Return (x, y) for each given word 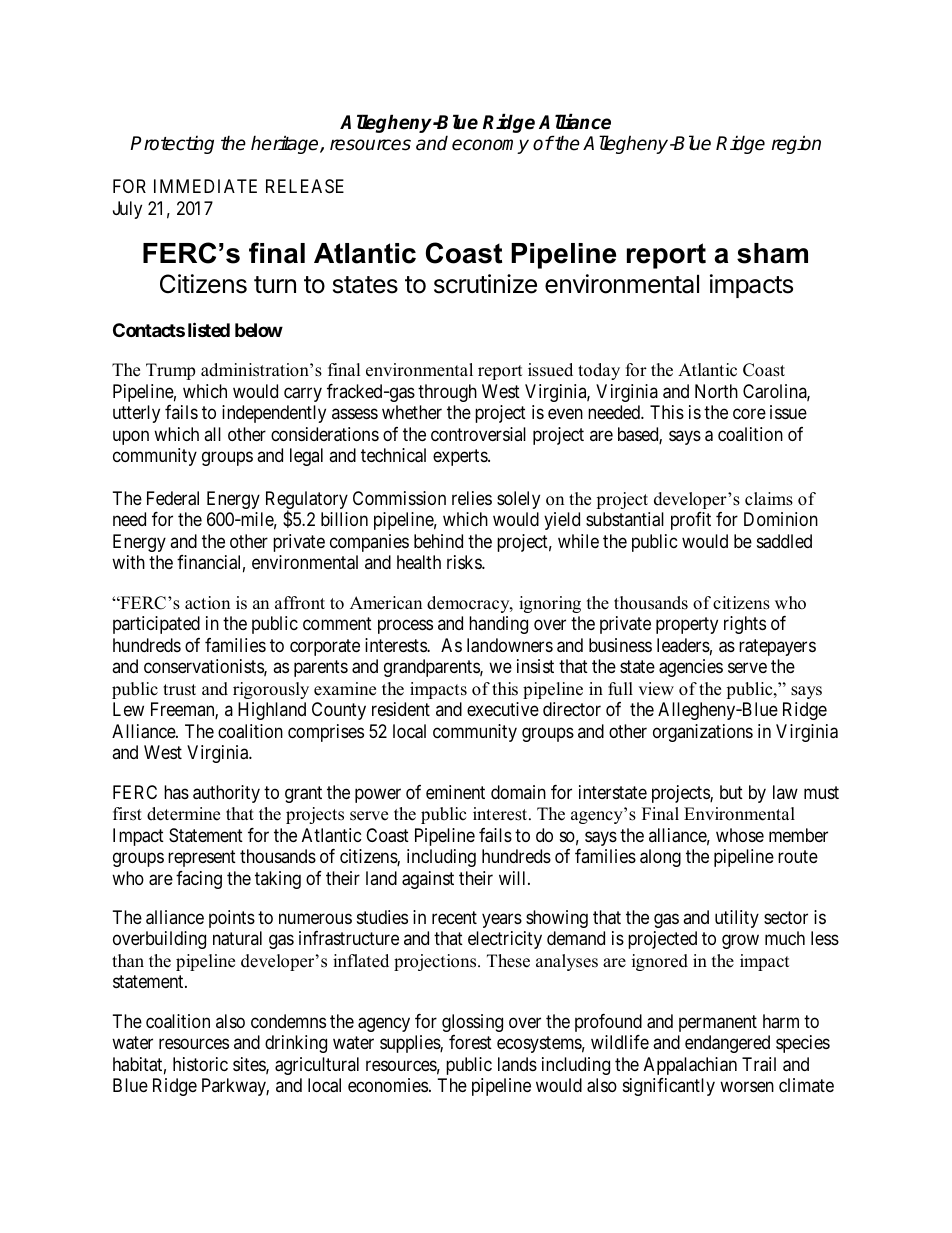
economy (490, 146)
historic (200, 1064)
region (796, 144)
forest (470, 1042)
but (731, 792)
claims (769, 499)
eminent (455, 792)
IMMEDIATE (205, 186)
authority (226, 794)
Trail (759, 1064)
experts (461, 457)
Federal (173, 498)
